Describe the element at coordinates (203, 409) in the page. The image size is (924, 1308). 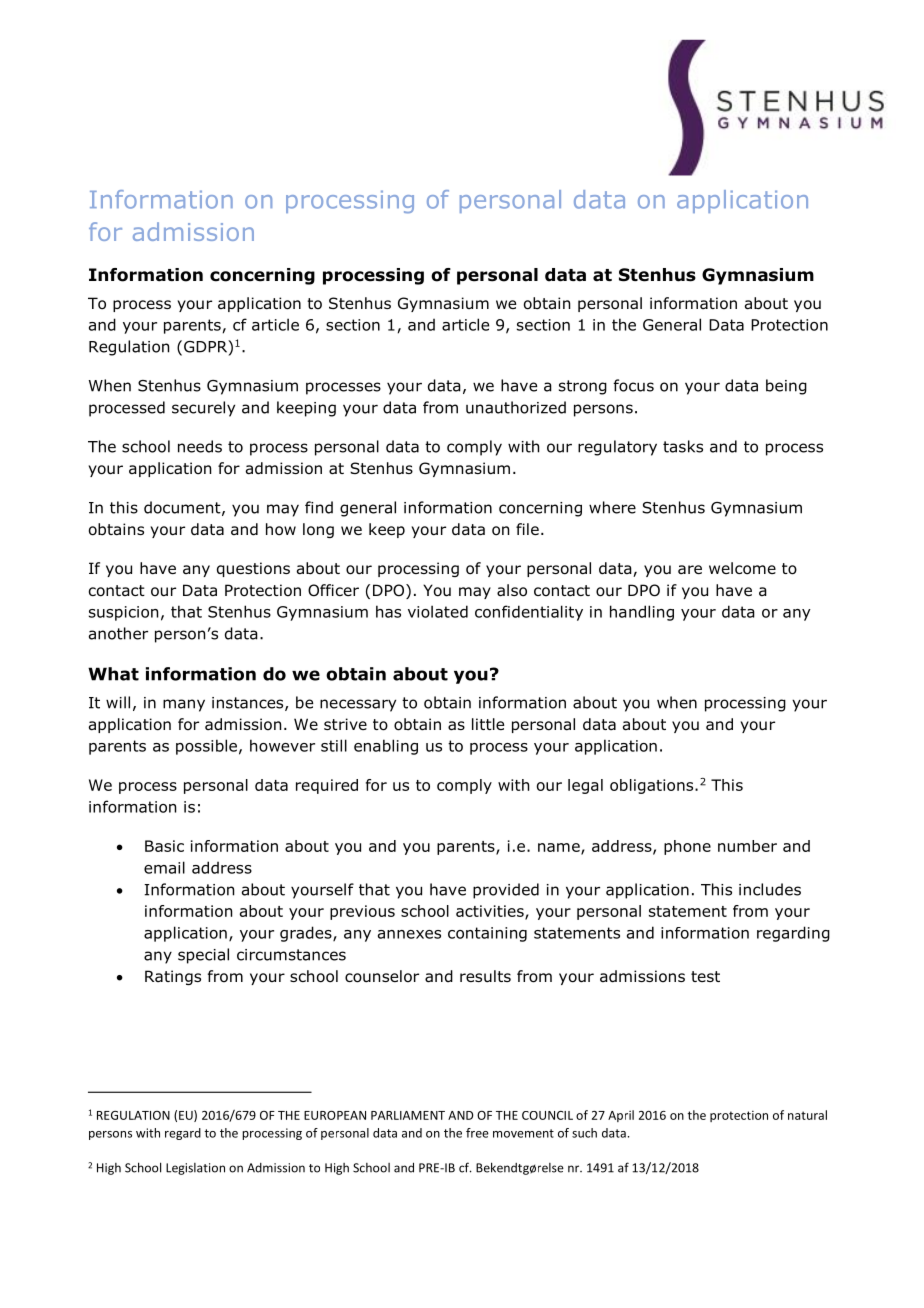
I see `securely` at that location.
